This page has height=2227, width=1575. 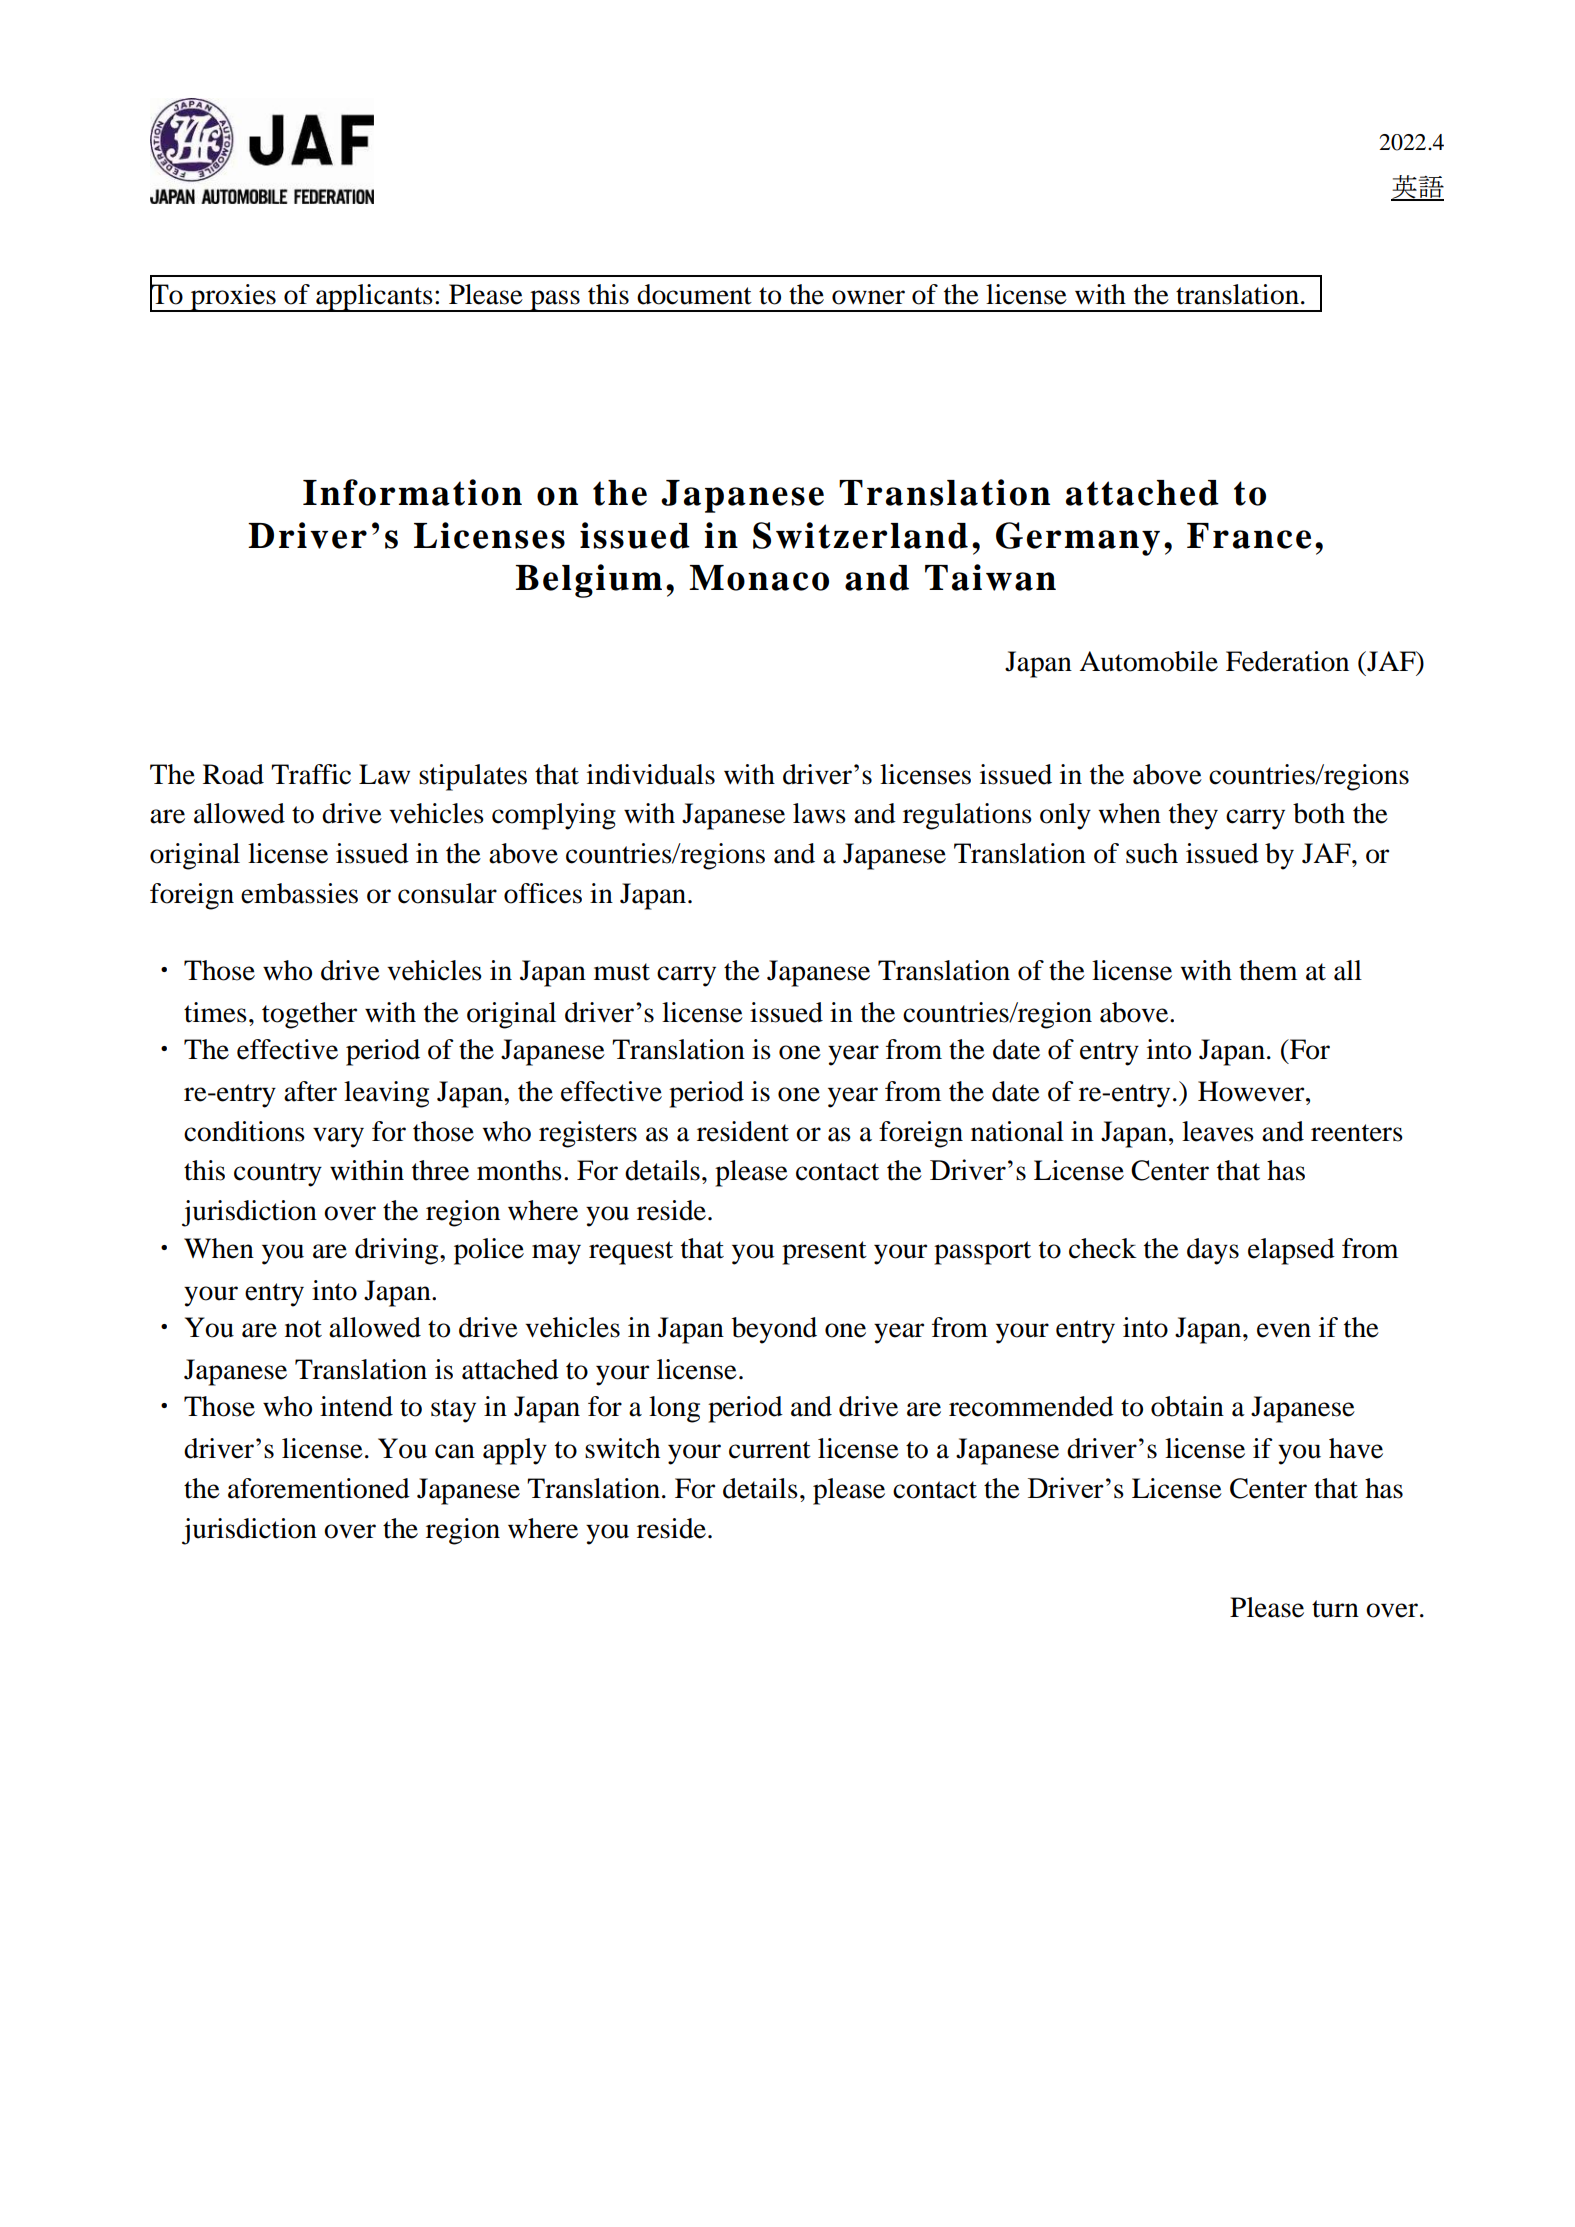 What do you see at coordinates (398, 1251) in the page?
I see `driving` at bounding box center [398, 1251].
